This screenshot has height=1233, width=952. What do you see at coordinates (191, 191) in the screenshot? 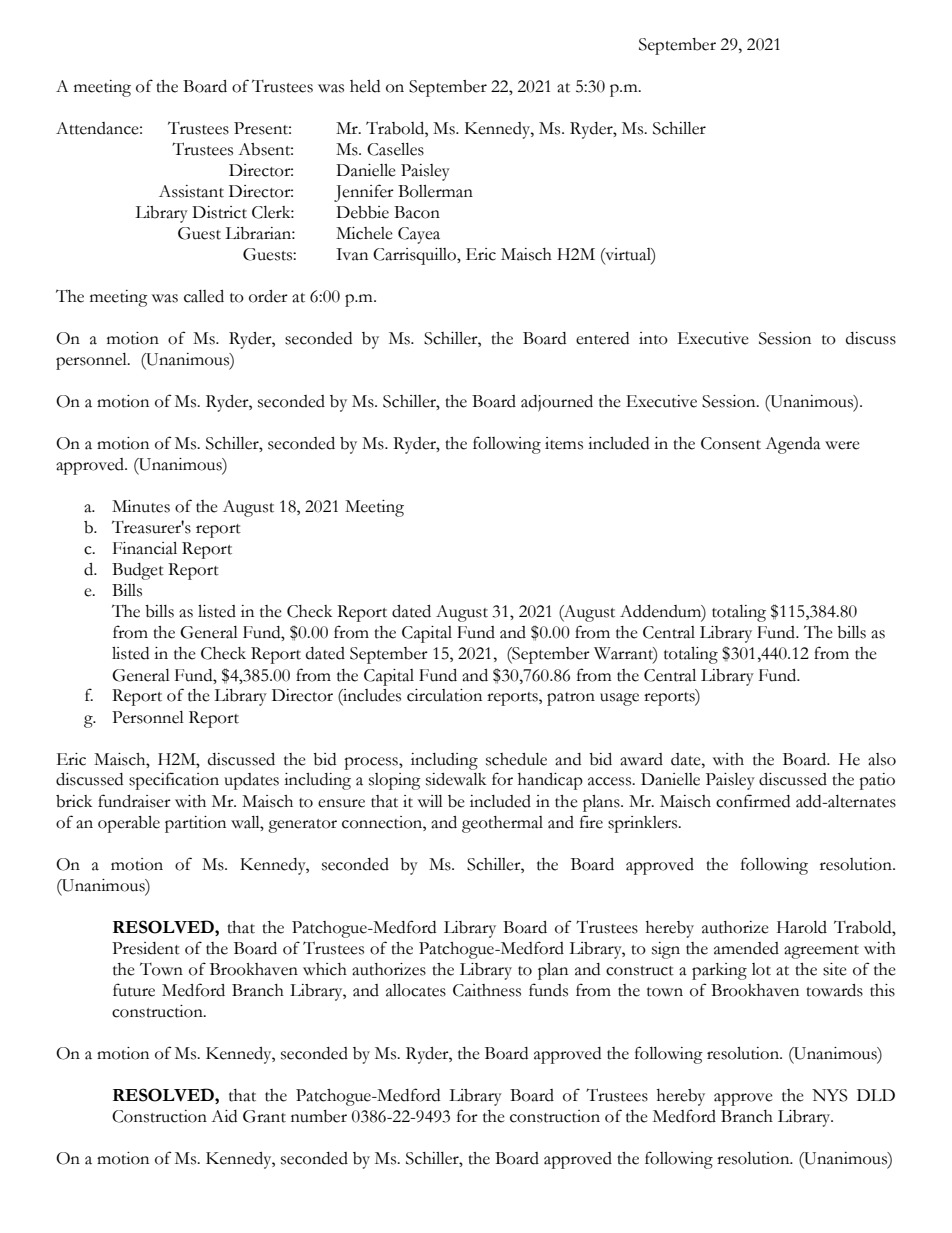
I see `Assistant` at bounding box center [191, 191].
